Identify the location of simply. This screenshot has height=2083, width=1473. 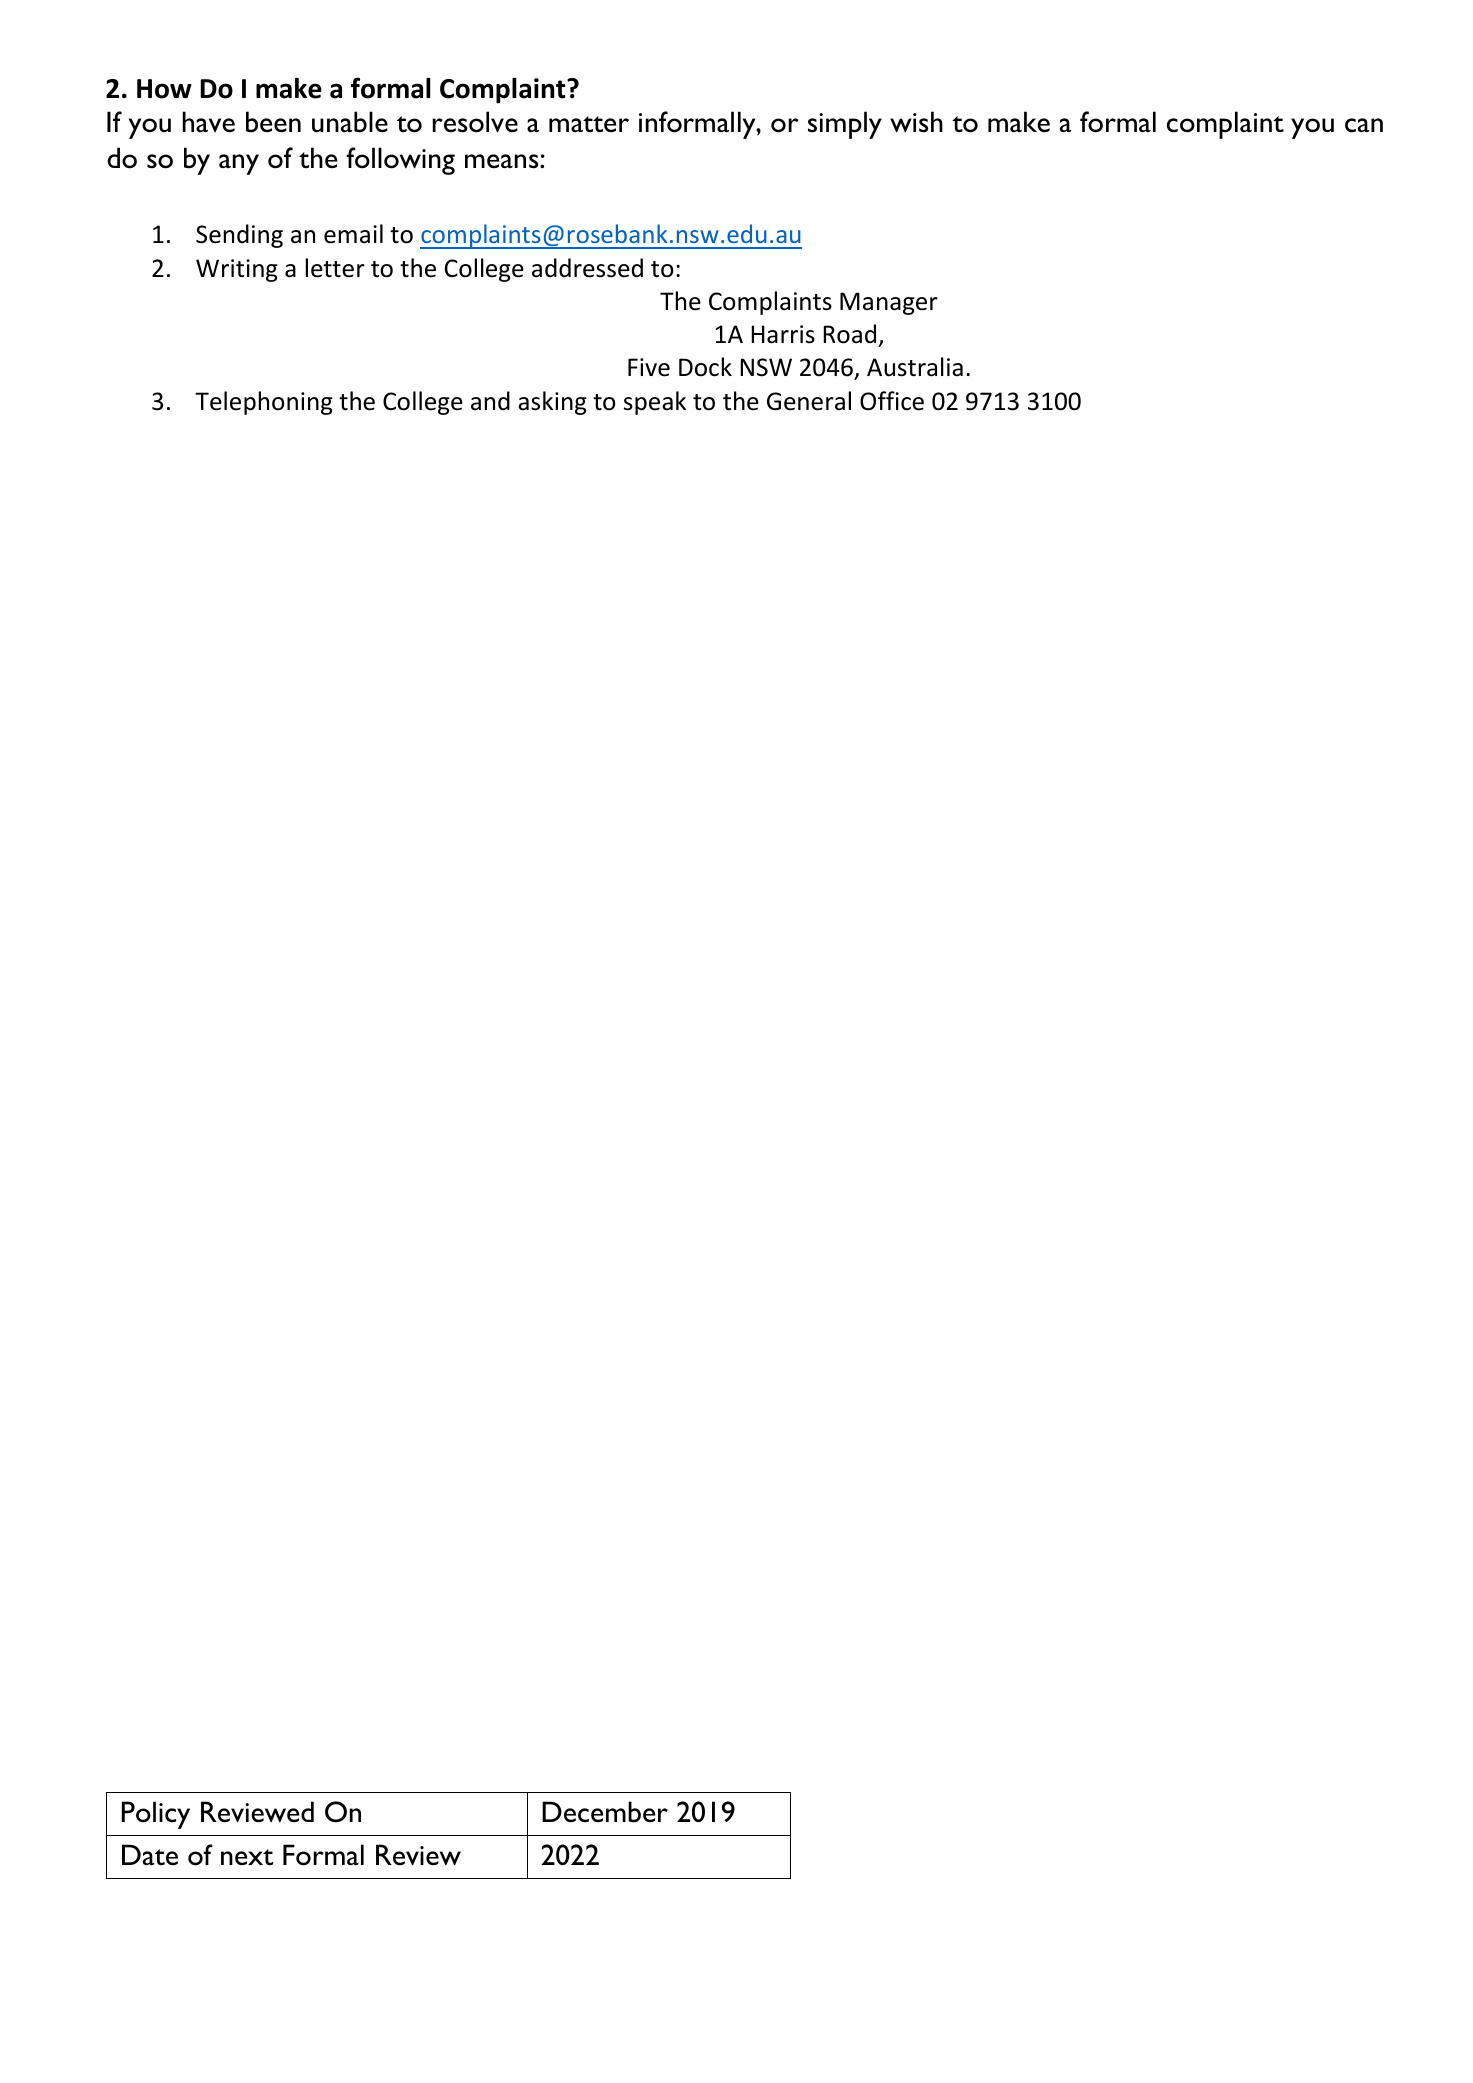
(845, 125).
